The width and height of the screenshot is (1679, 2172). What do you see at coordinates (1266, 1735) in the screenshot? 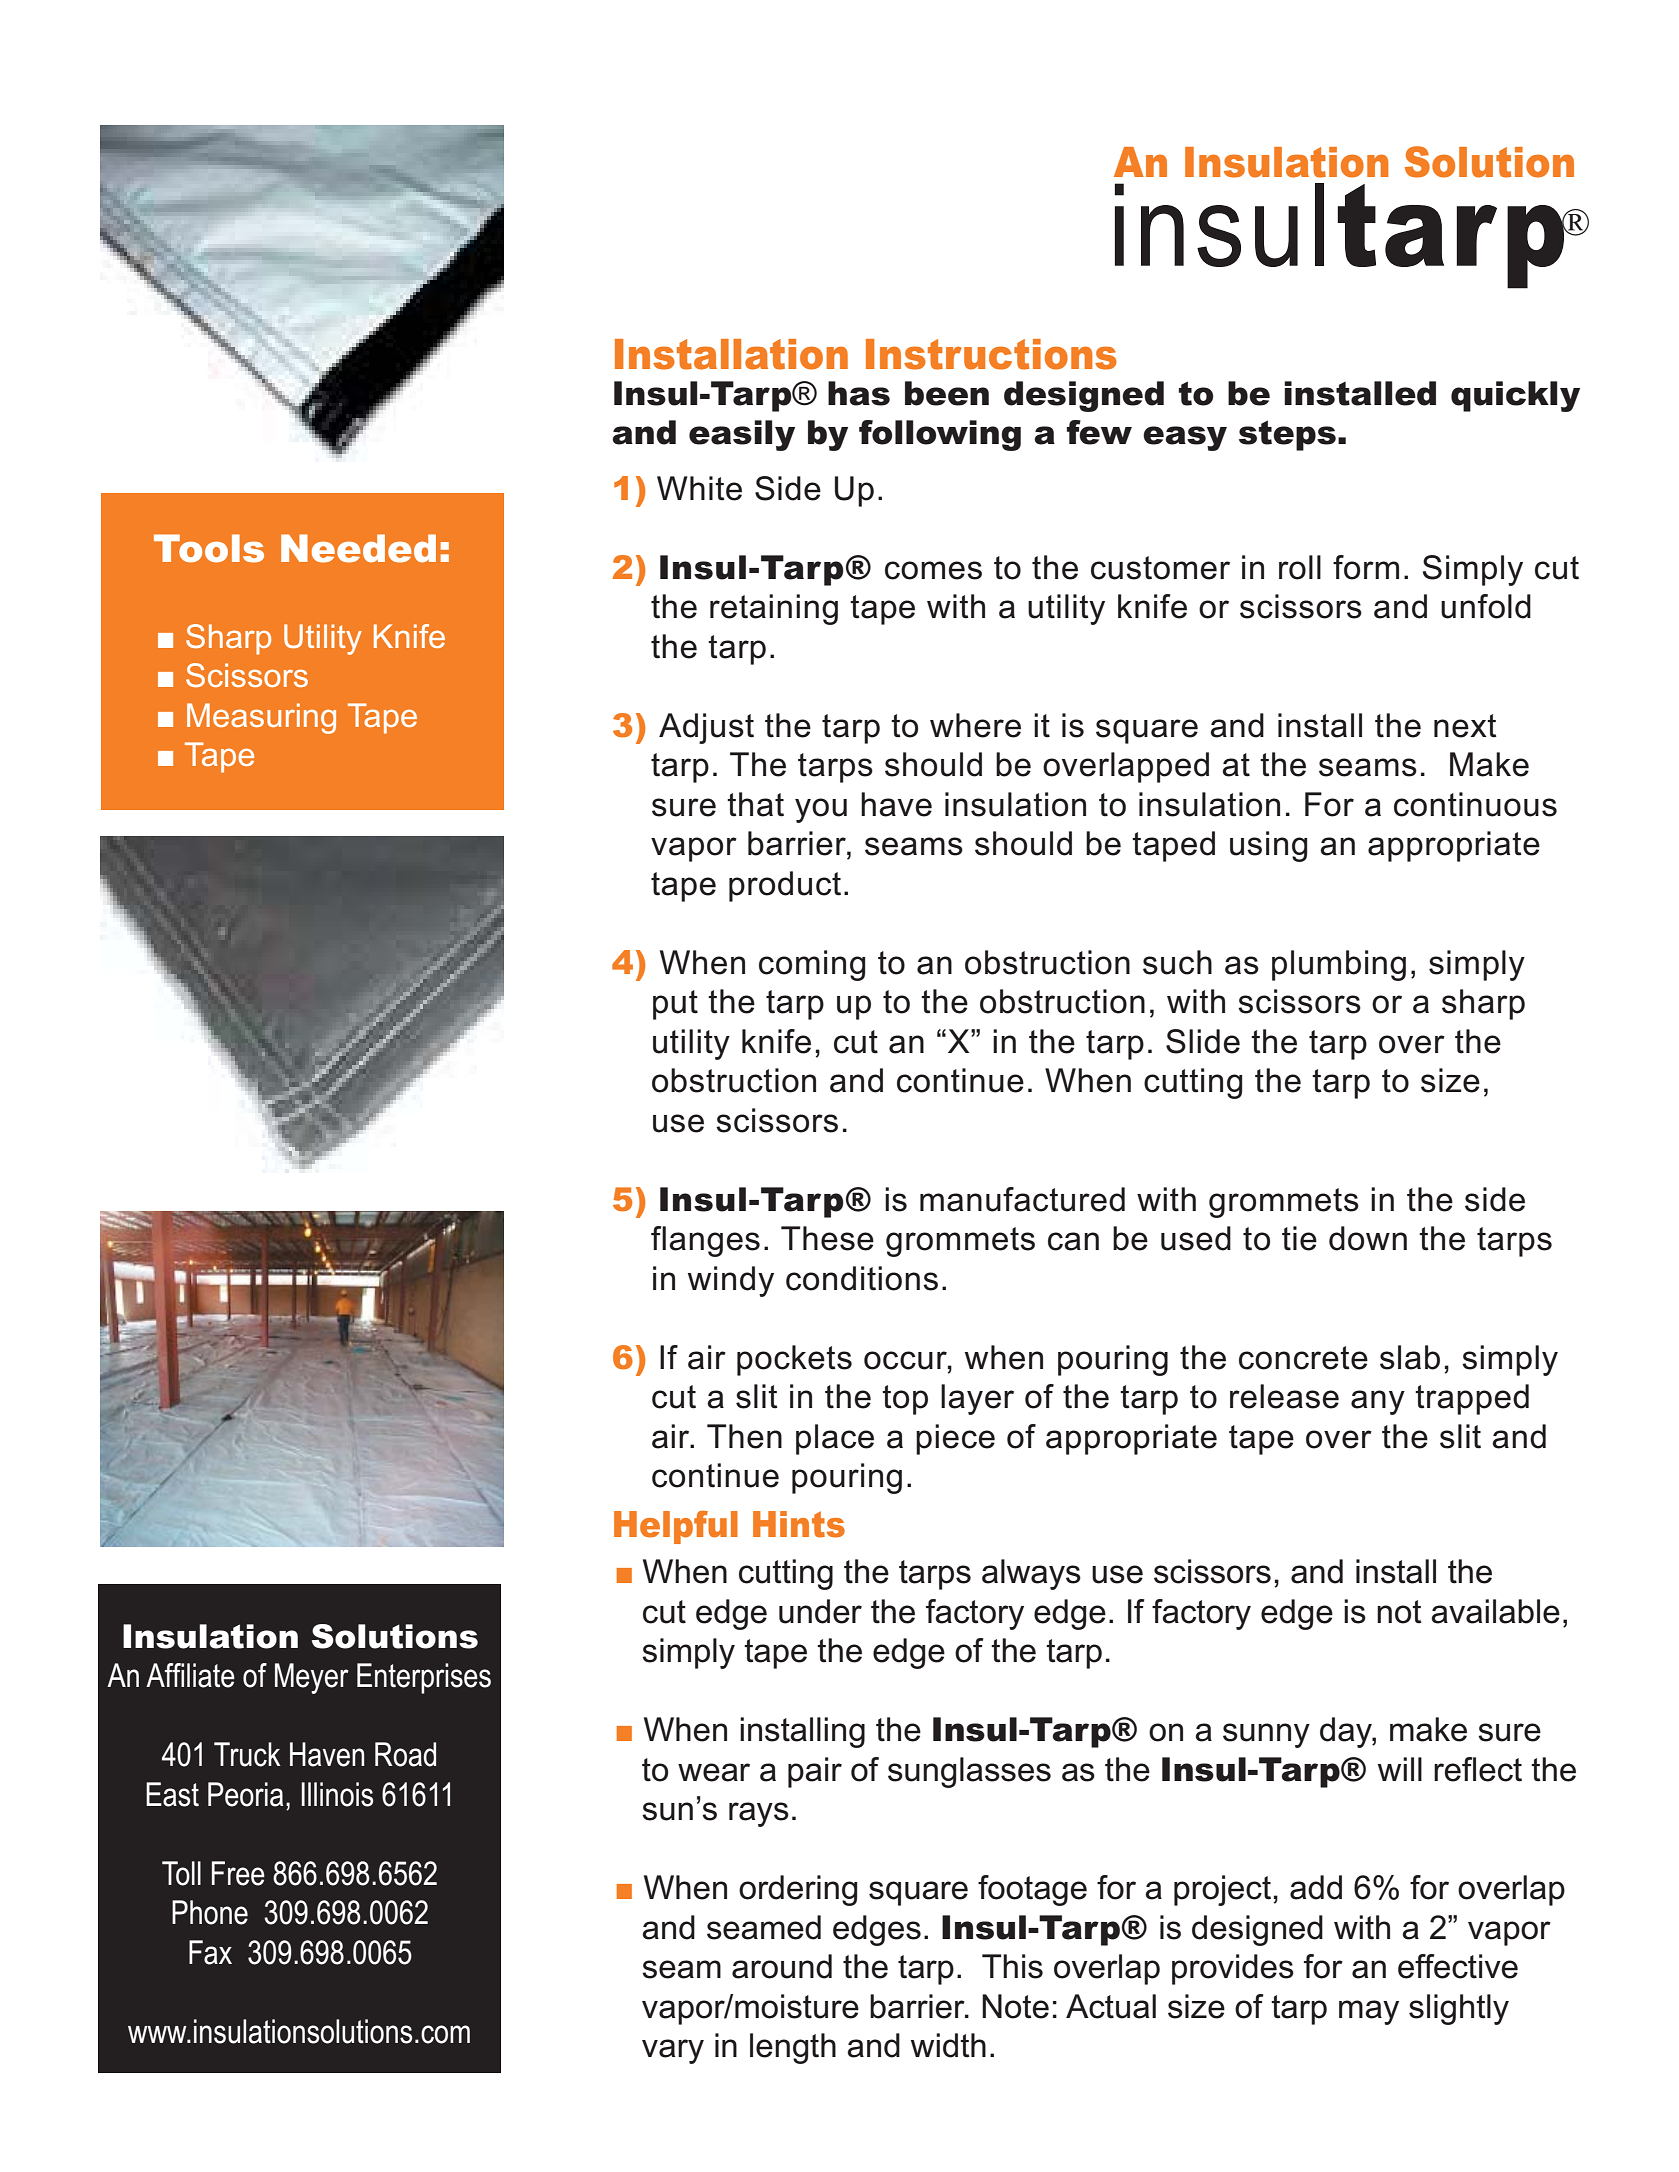
I see `sunny` at bounding box center [1266, 1735].
